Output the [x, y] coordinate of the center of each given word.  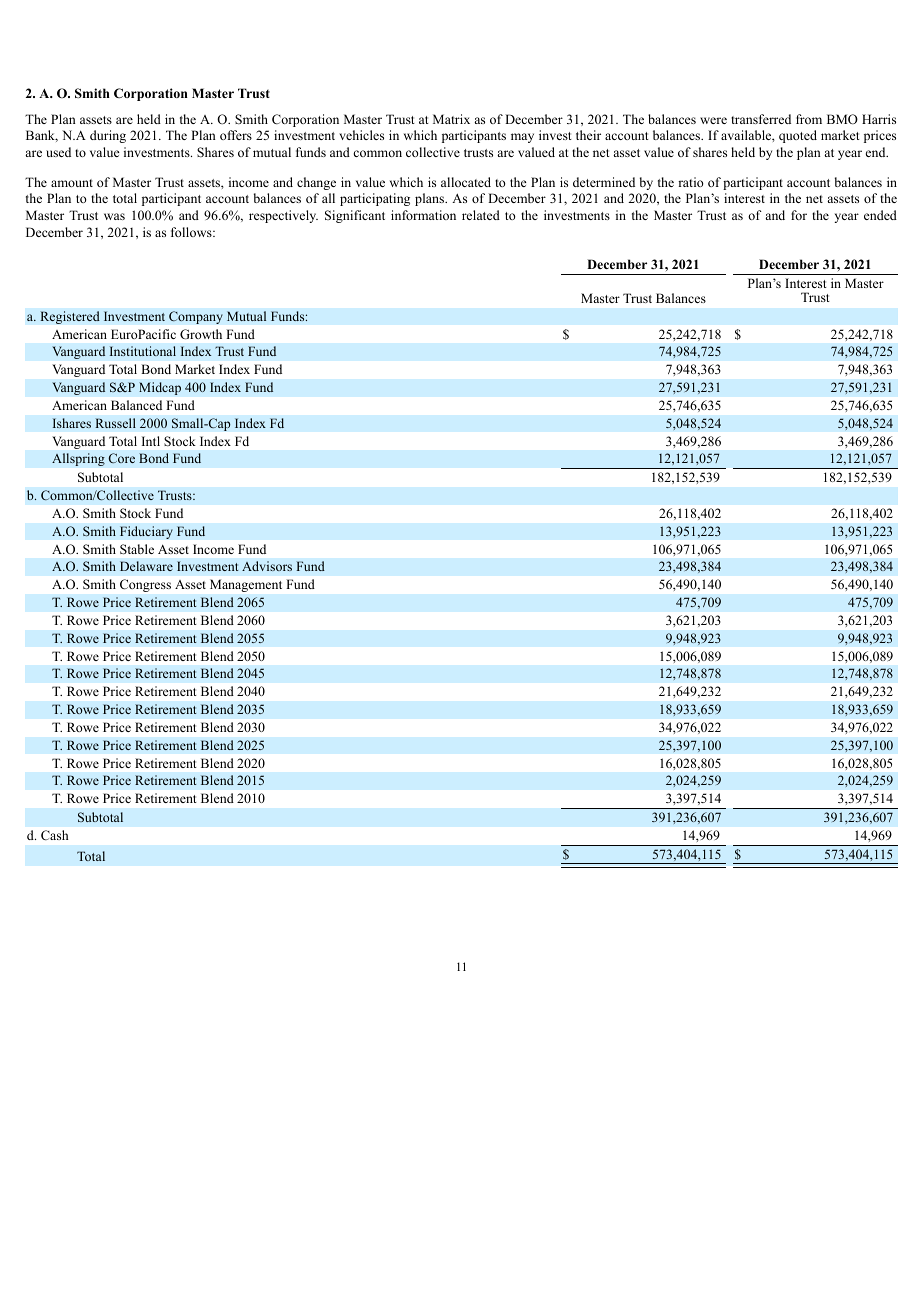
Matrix [451, 119]
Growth [201, 334]
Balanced [136, 405]
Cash [54, 835]
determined [604, 182]
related [481, 215]
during [108, 136]
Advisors [267, 566]
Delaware [146, 566]
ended [880, 215]
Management [246, 585]
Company [196, 317]
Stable [137, 549]
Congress [145, 585]
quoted [798, 136]
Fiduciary [146, 532]
